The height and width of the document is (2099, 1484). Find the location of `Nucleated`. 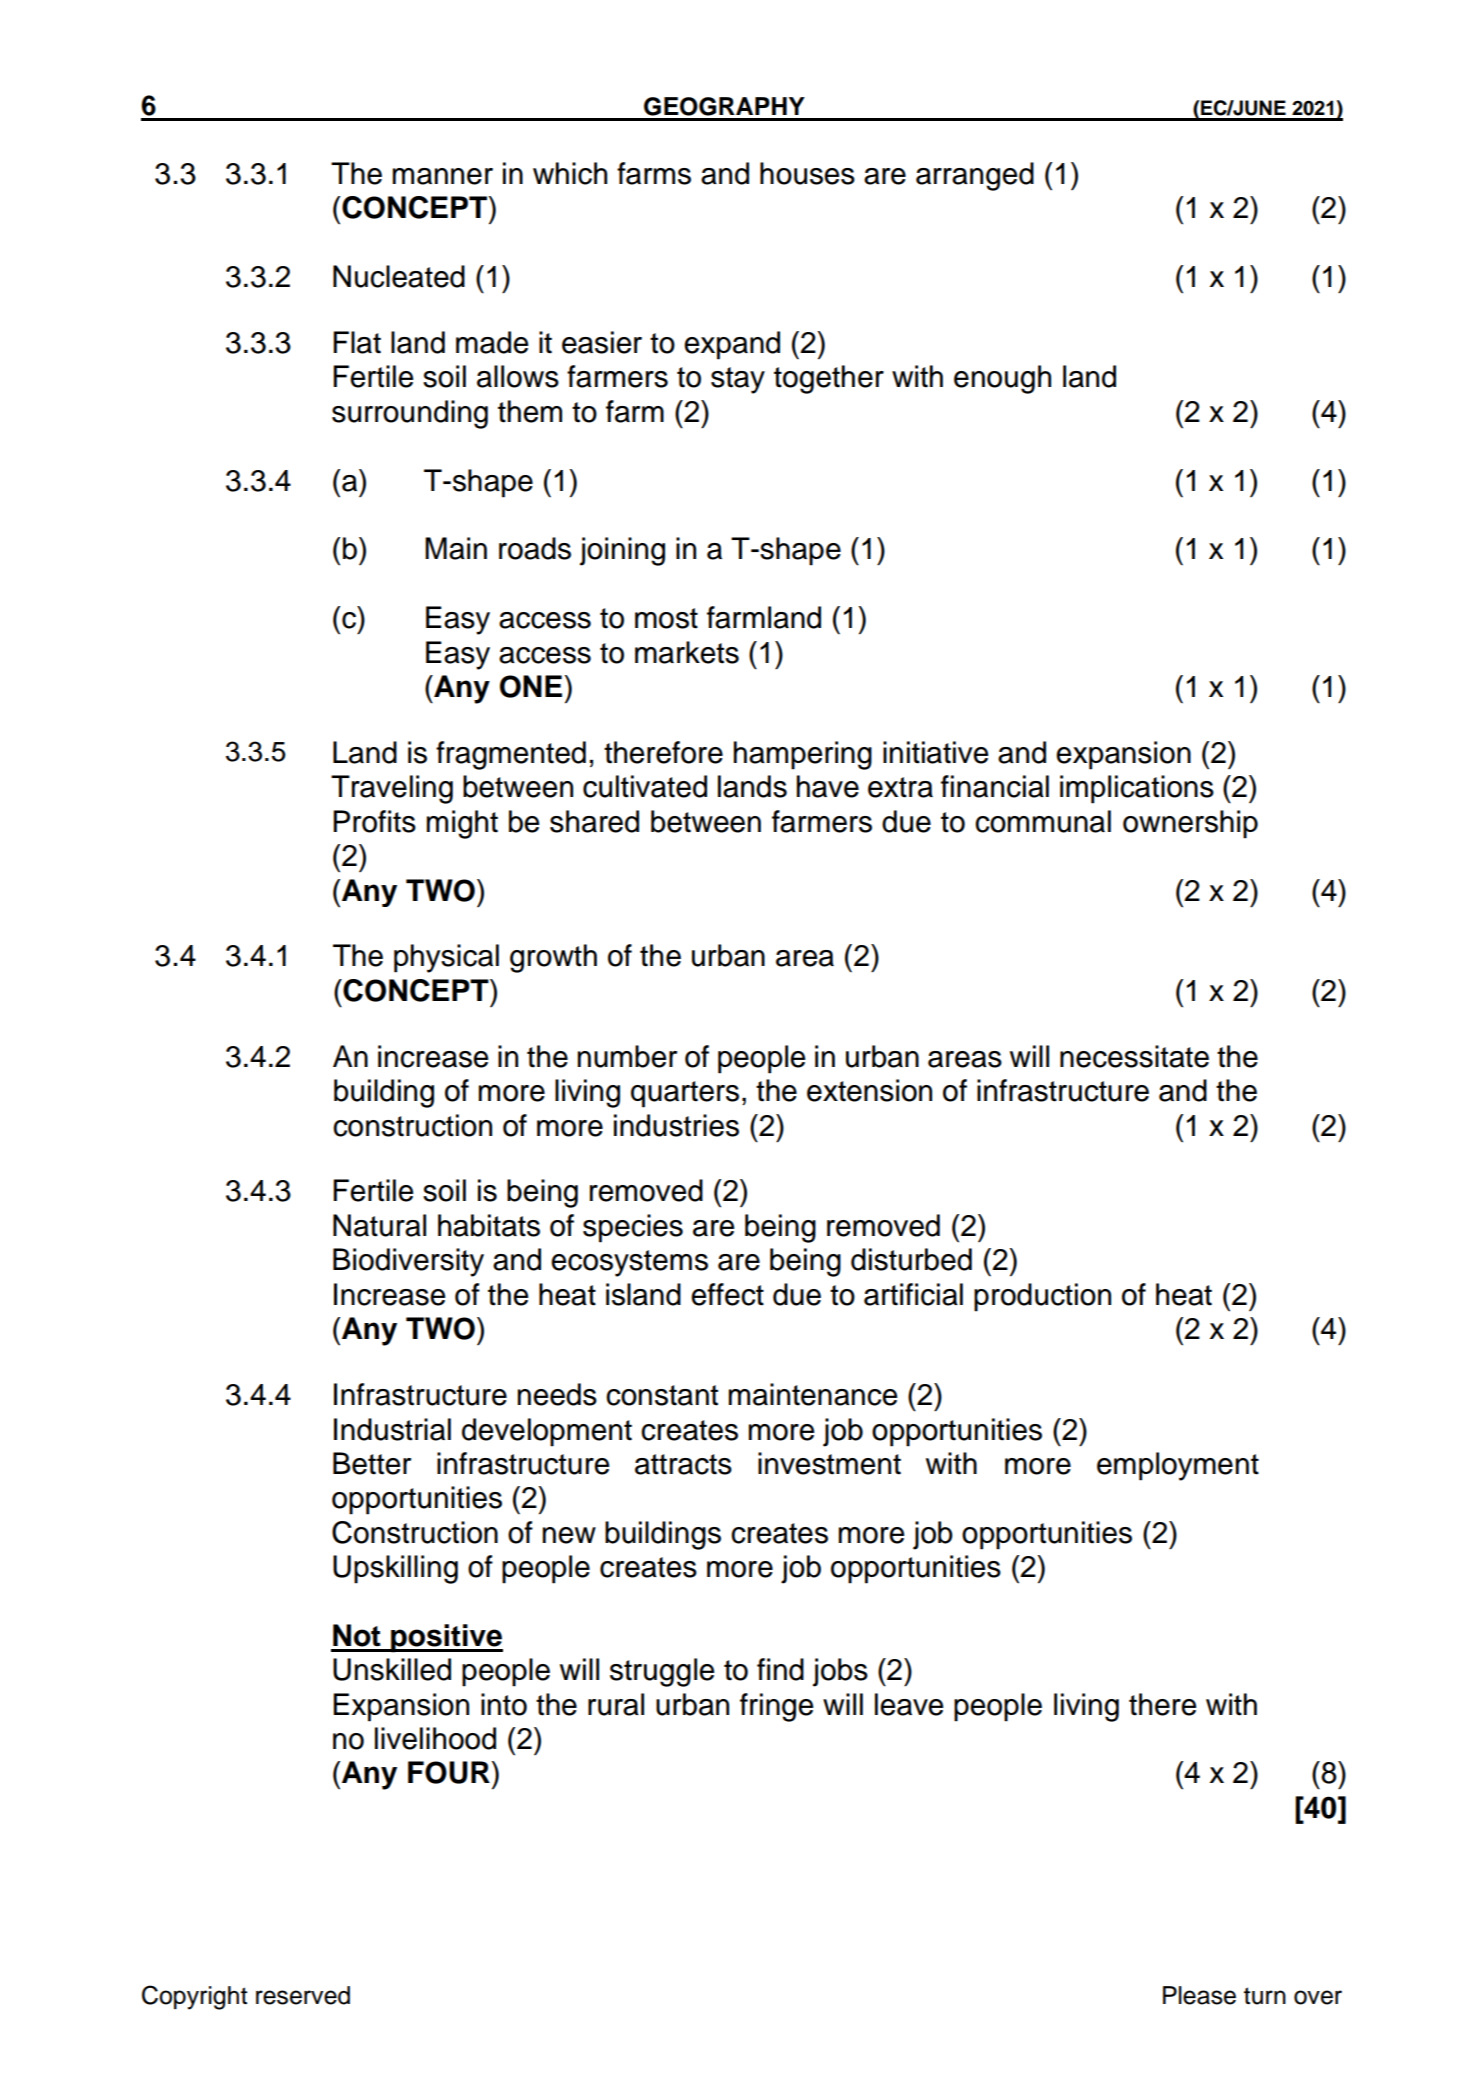

Nucleated is located at coordinates (399, 276).
